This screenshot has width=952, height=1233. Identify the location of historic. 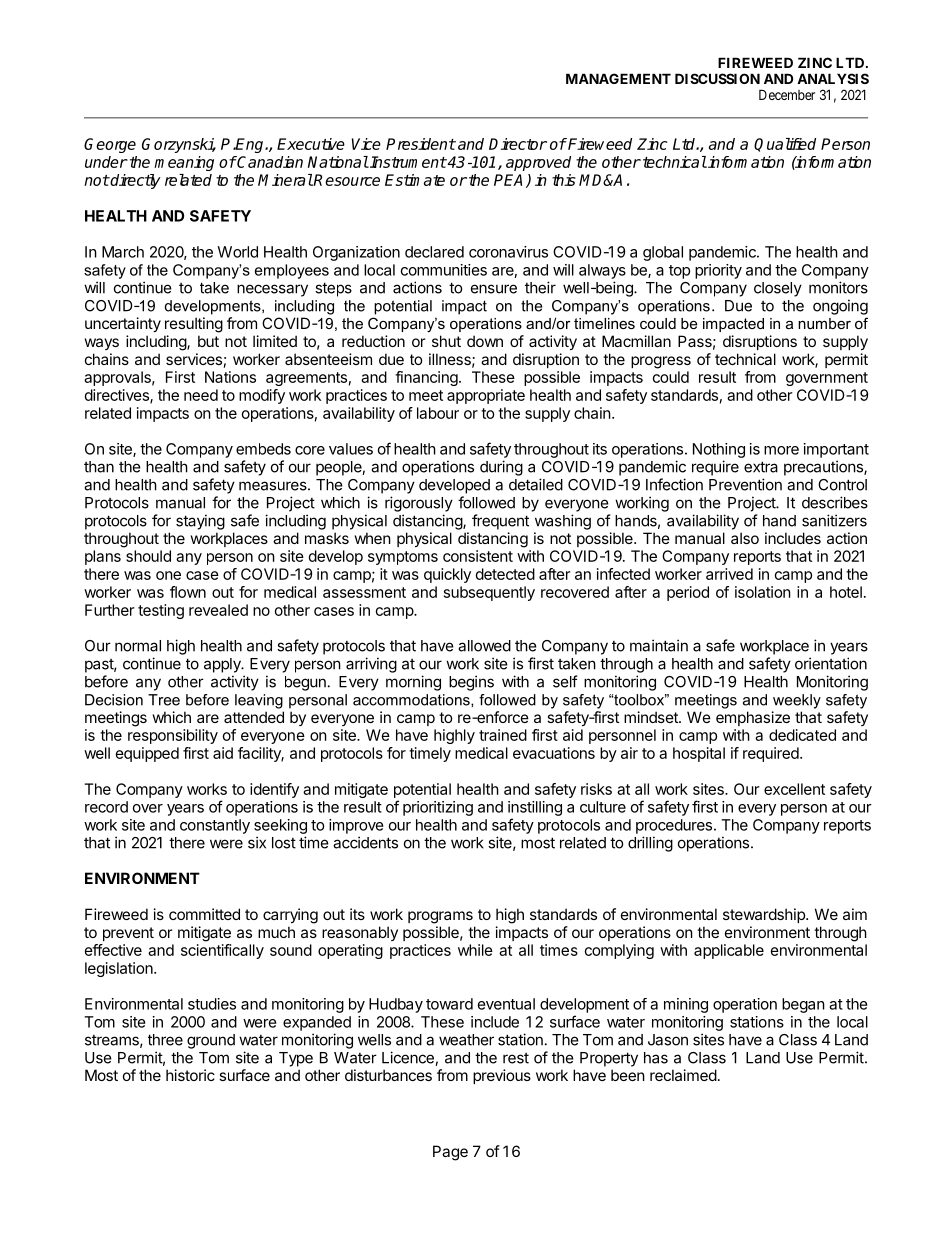
(190, 1075).
